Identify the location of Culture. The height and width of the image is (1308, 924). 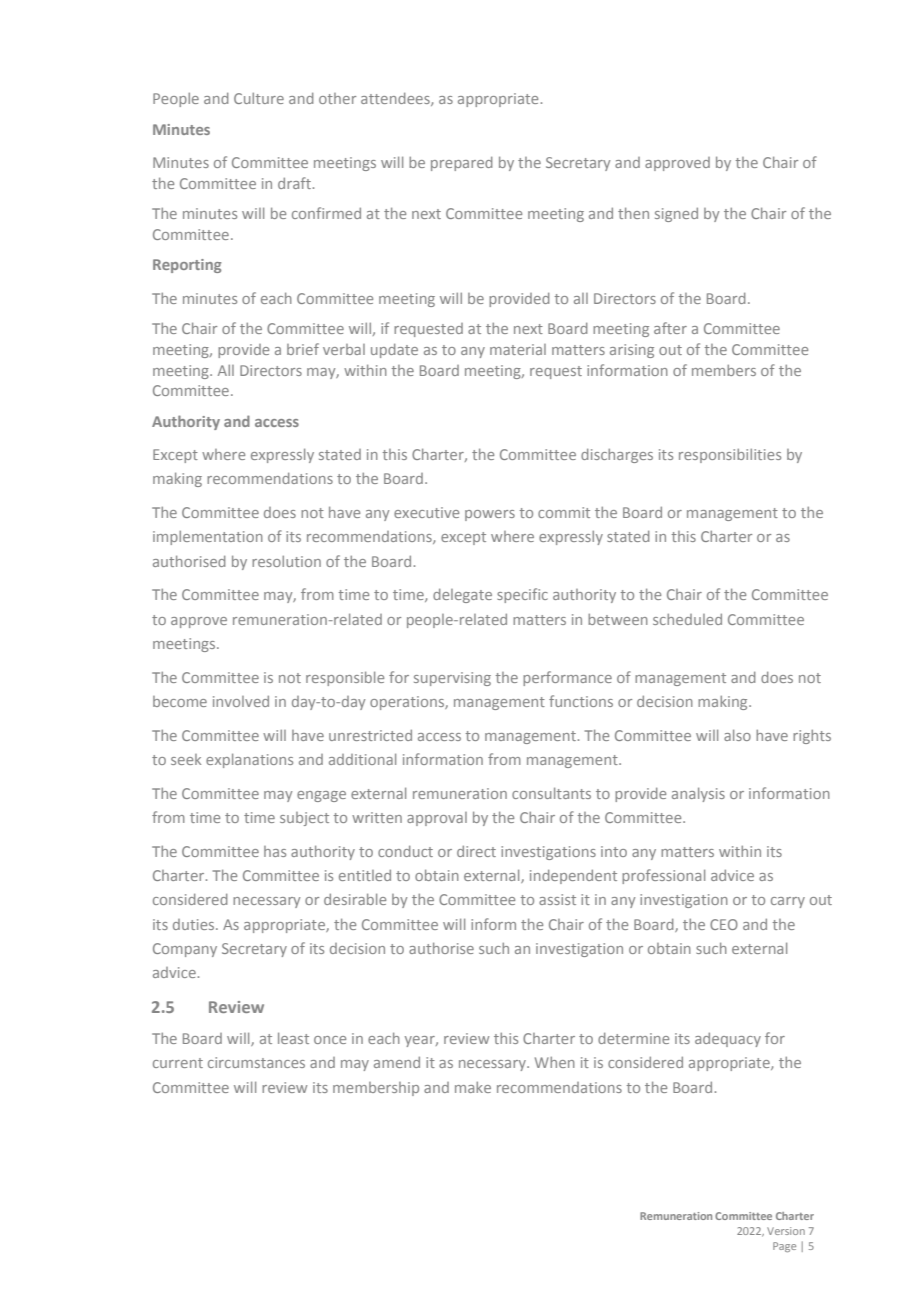
(259, 98).
